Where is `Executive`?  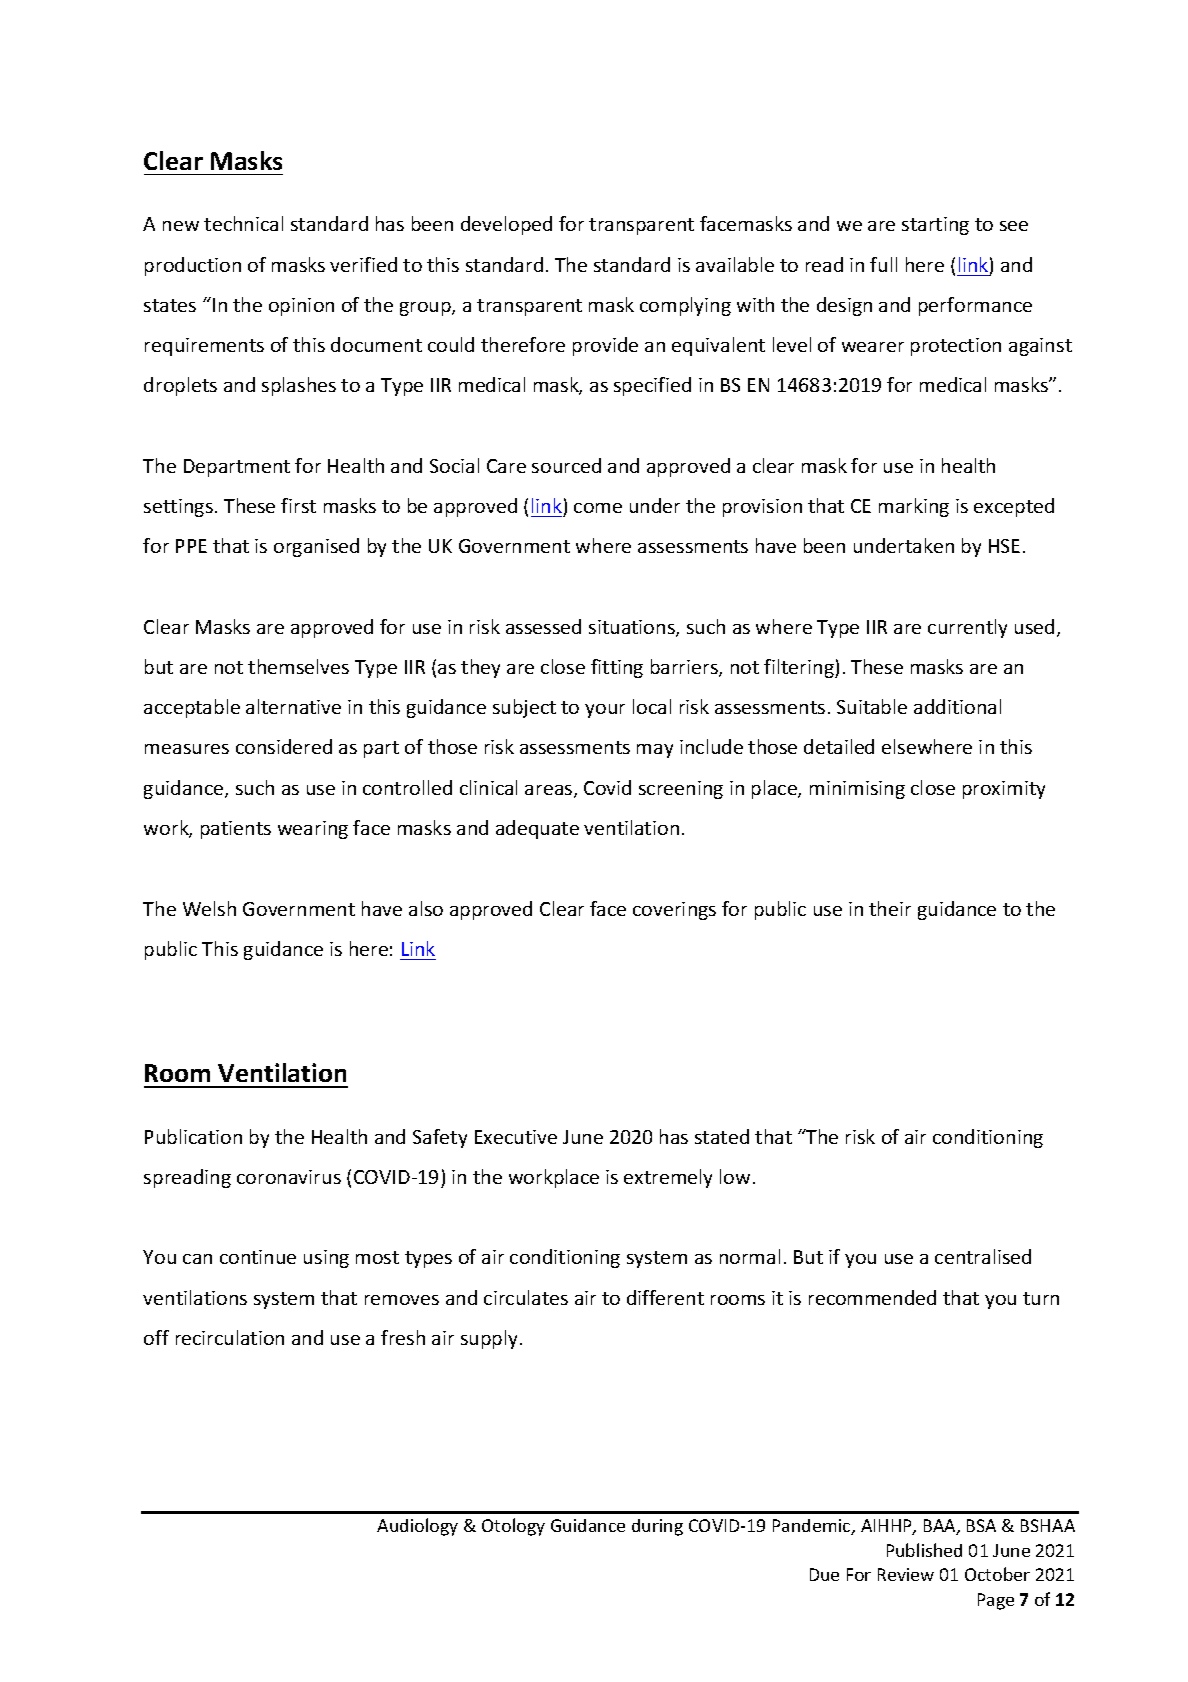 Executive is located at coordinates (516, 1137).
